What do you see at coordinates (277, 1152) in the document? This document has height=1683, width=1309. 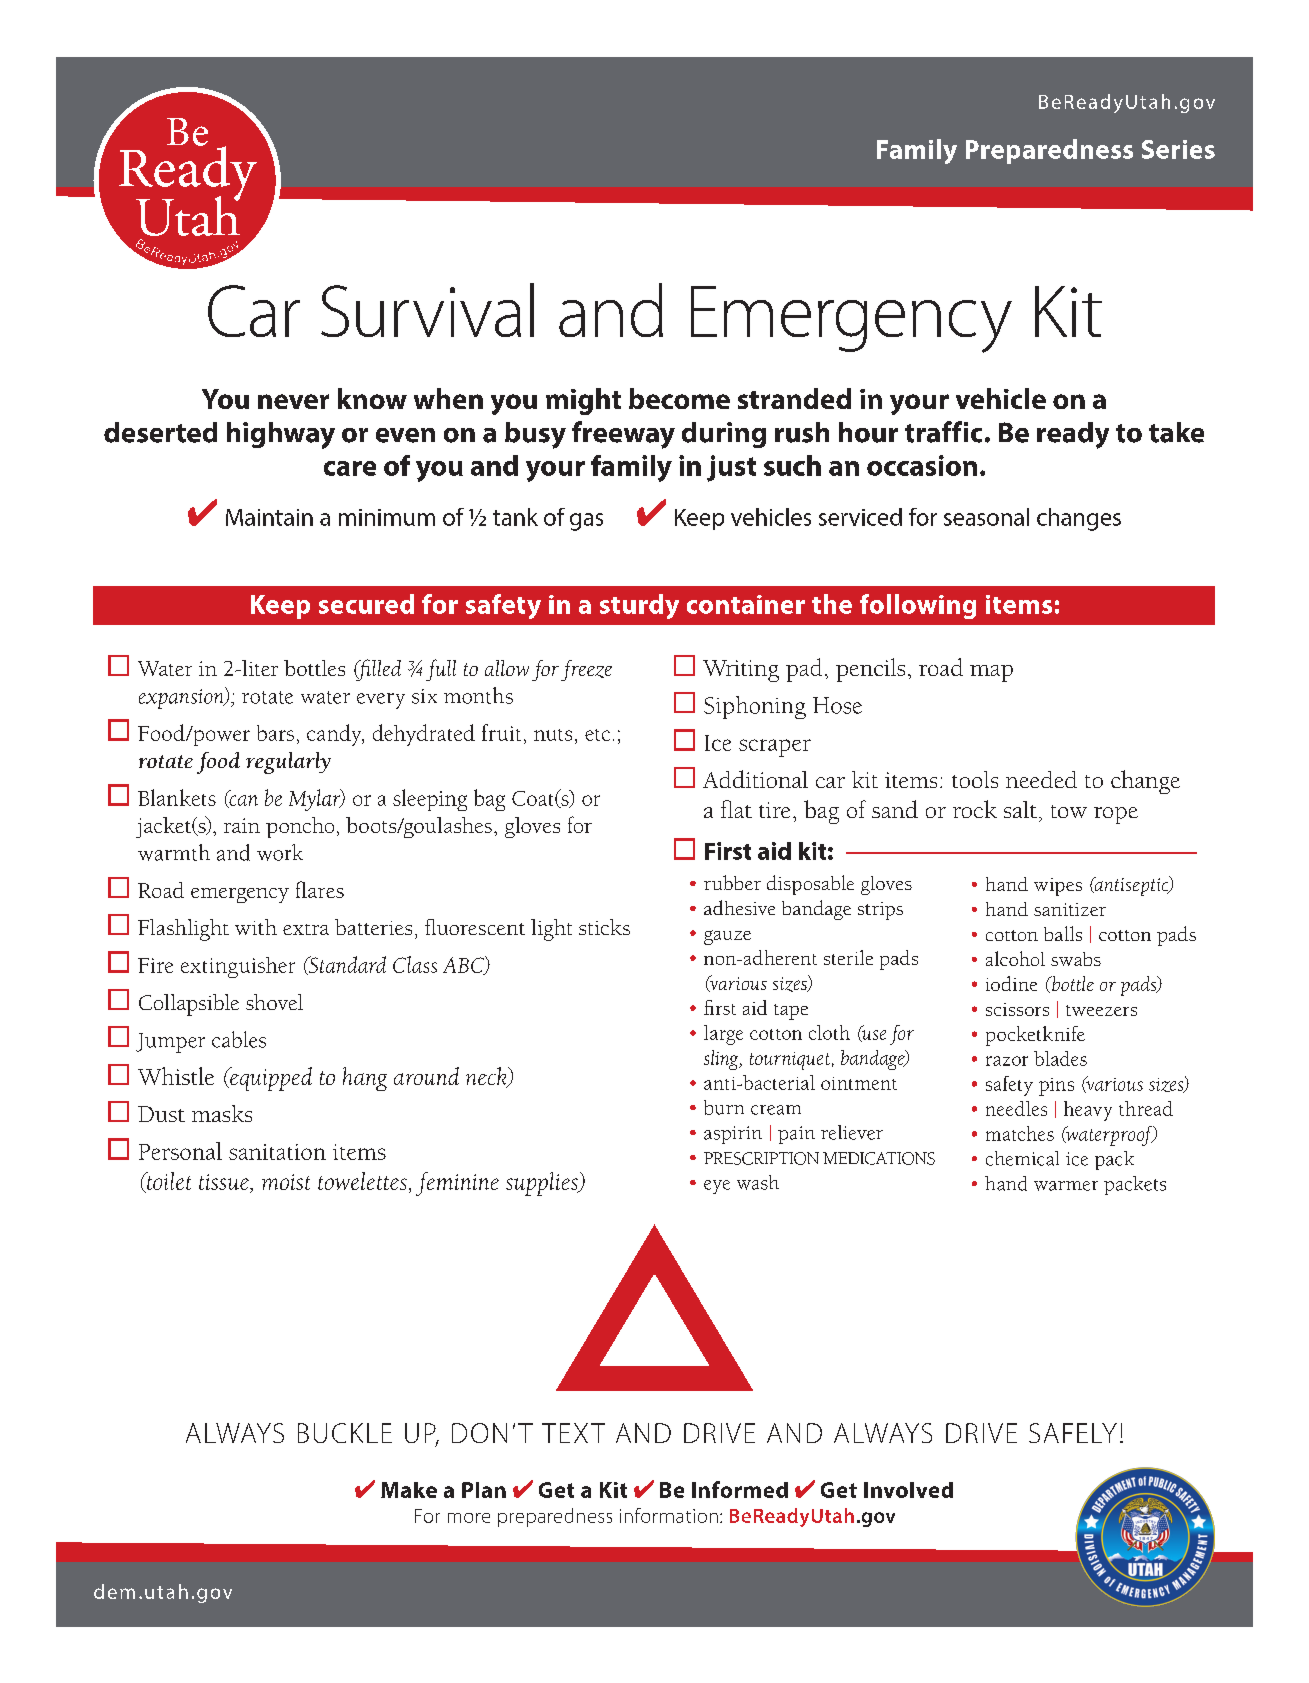 I see `sanitation` at bounding box center [277, 1152].
